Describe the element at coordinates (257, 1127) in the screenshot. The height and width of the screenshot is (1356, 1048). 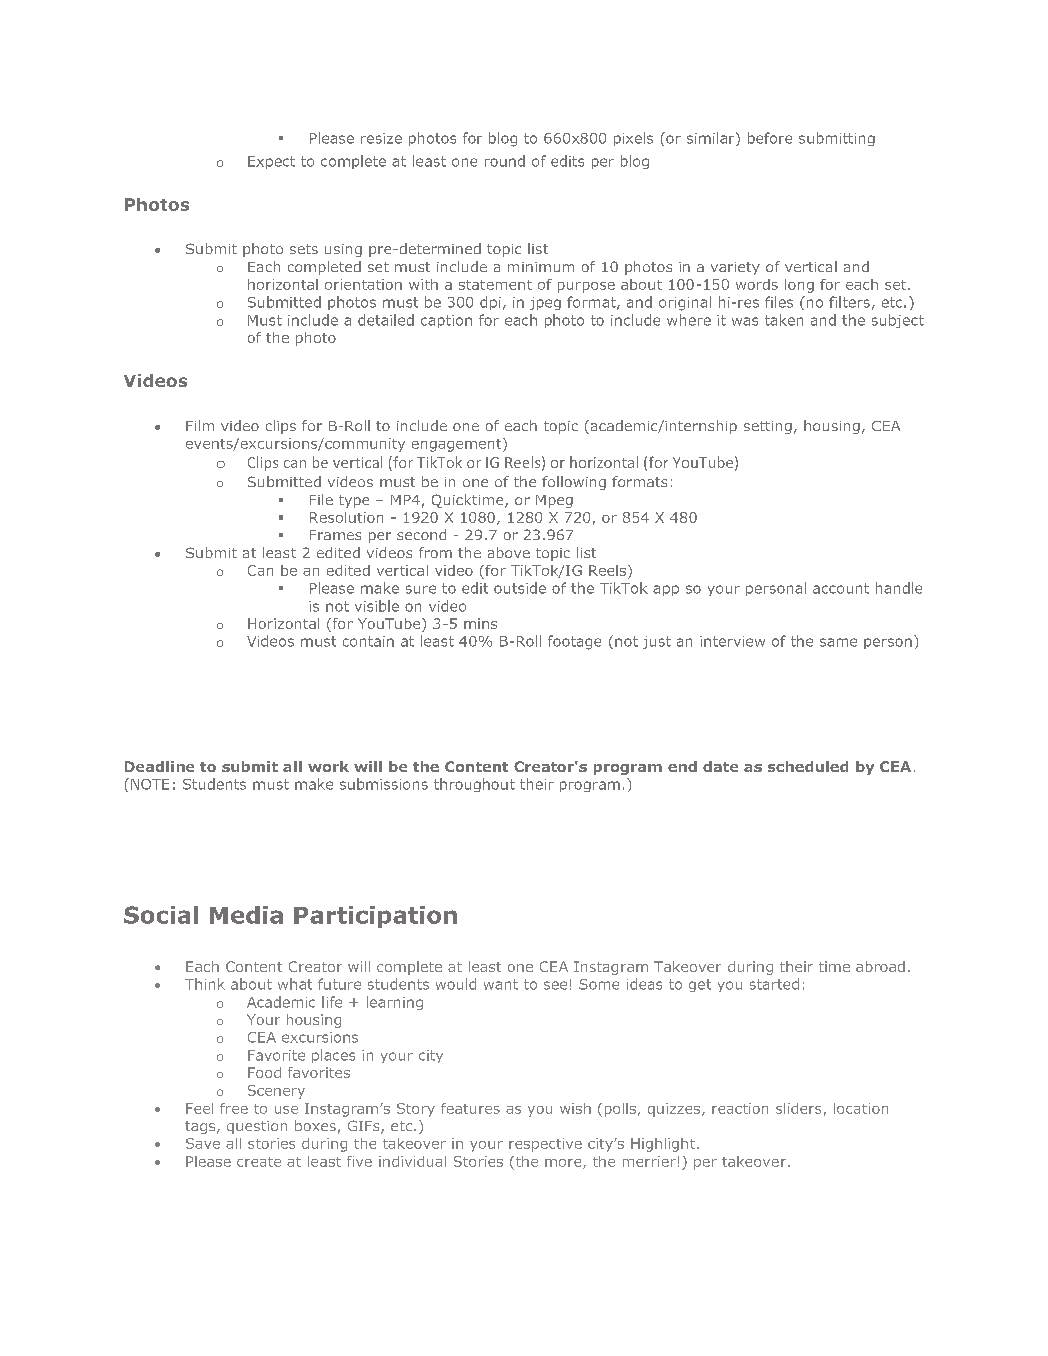
I see `question` at that location.
